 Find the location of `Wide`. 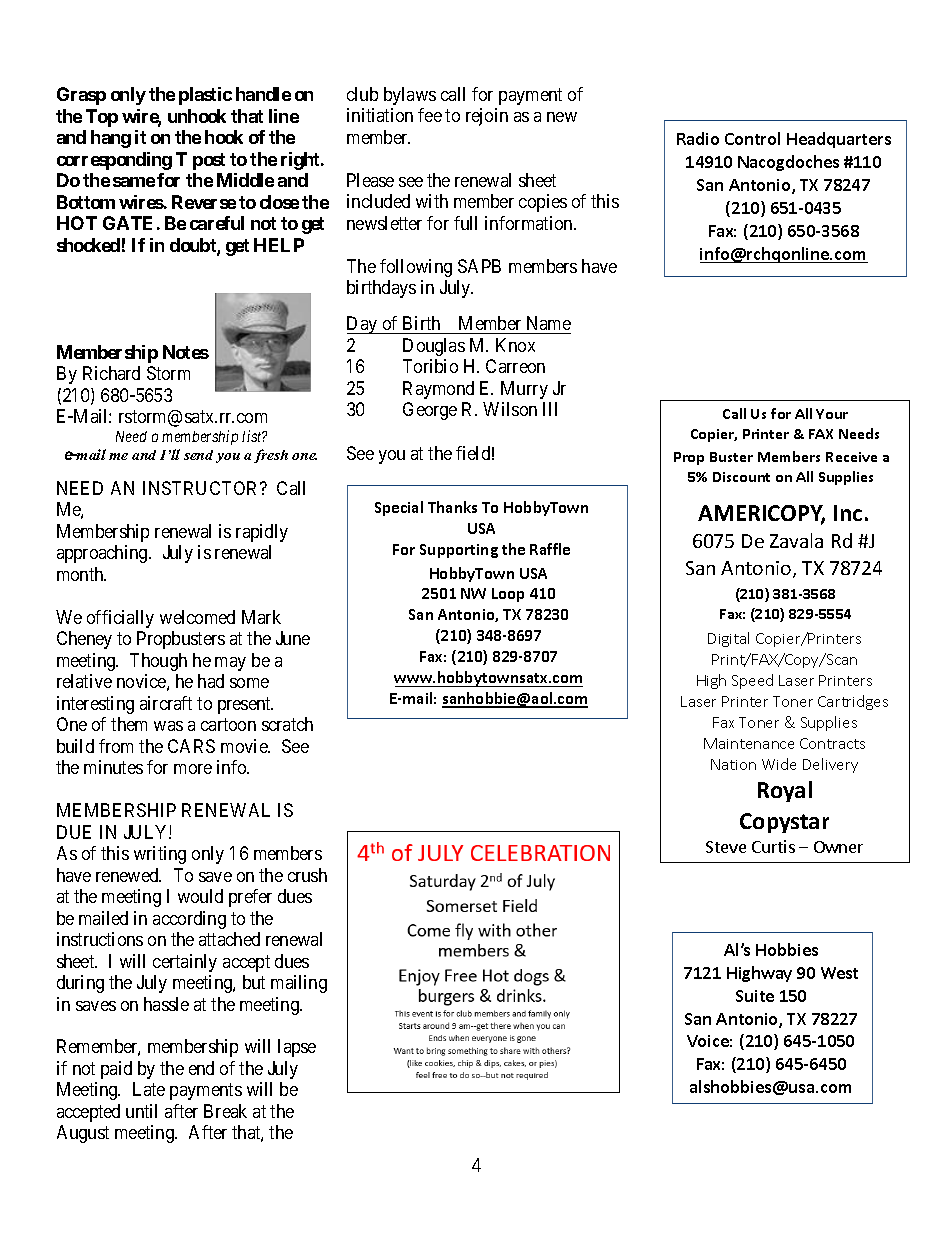

Wide is located at coordinates (779, 764).
